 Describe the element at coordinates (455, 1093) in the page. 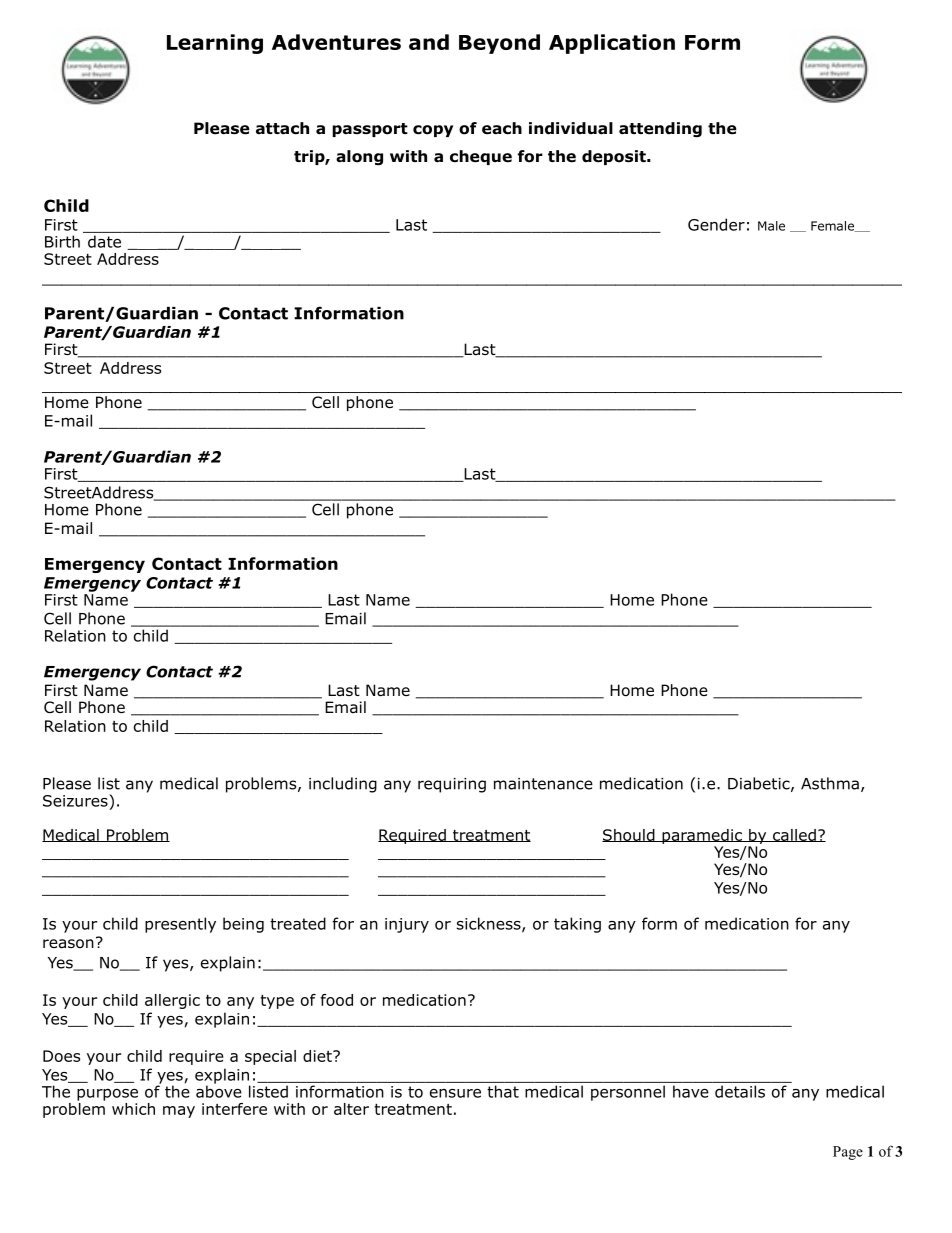

I see `ensure` at that location.
